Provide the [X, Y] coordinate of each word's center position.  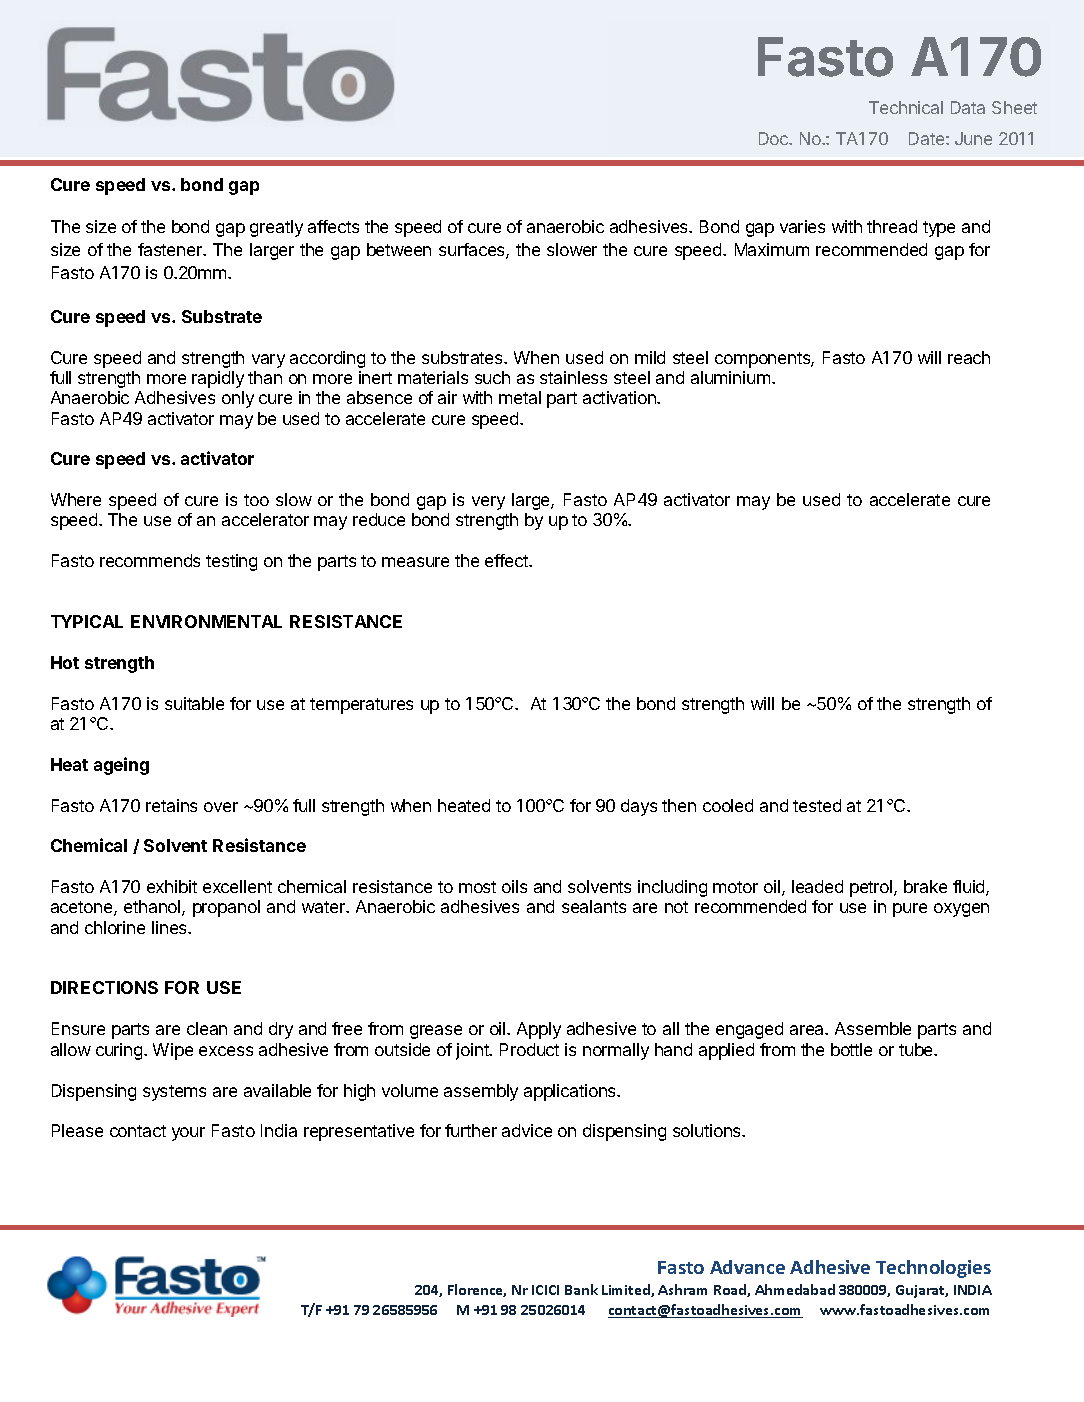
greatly [276, 228]
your [188, 1134]
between [399, 249]
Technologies [933, 1269]
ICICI [545, 1290]
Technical [906, 107]
